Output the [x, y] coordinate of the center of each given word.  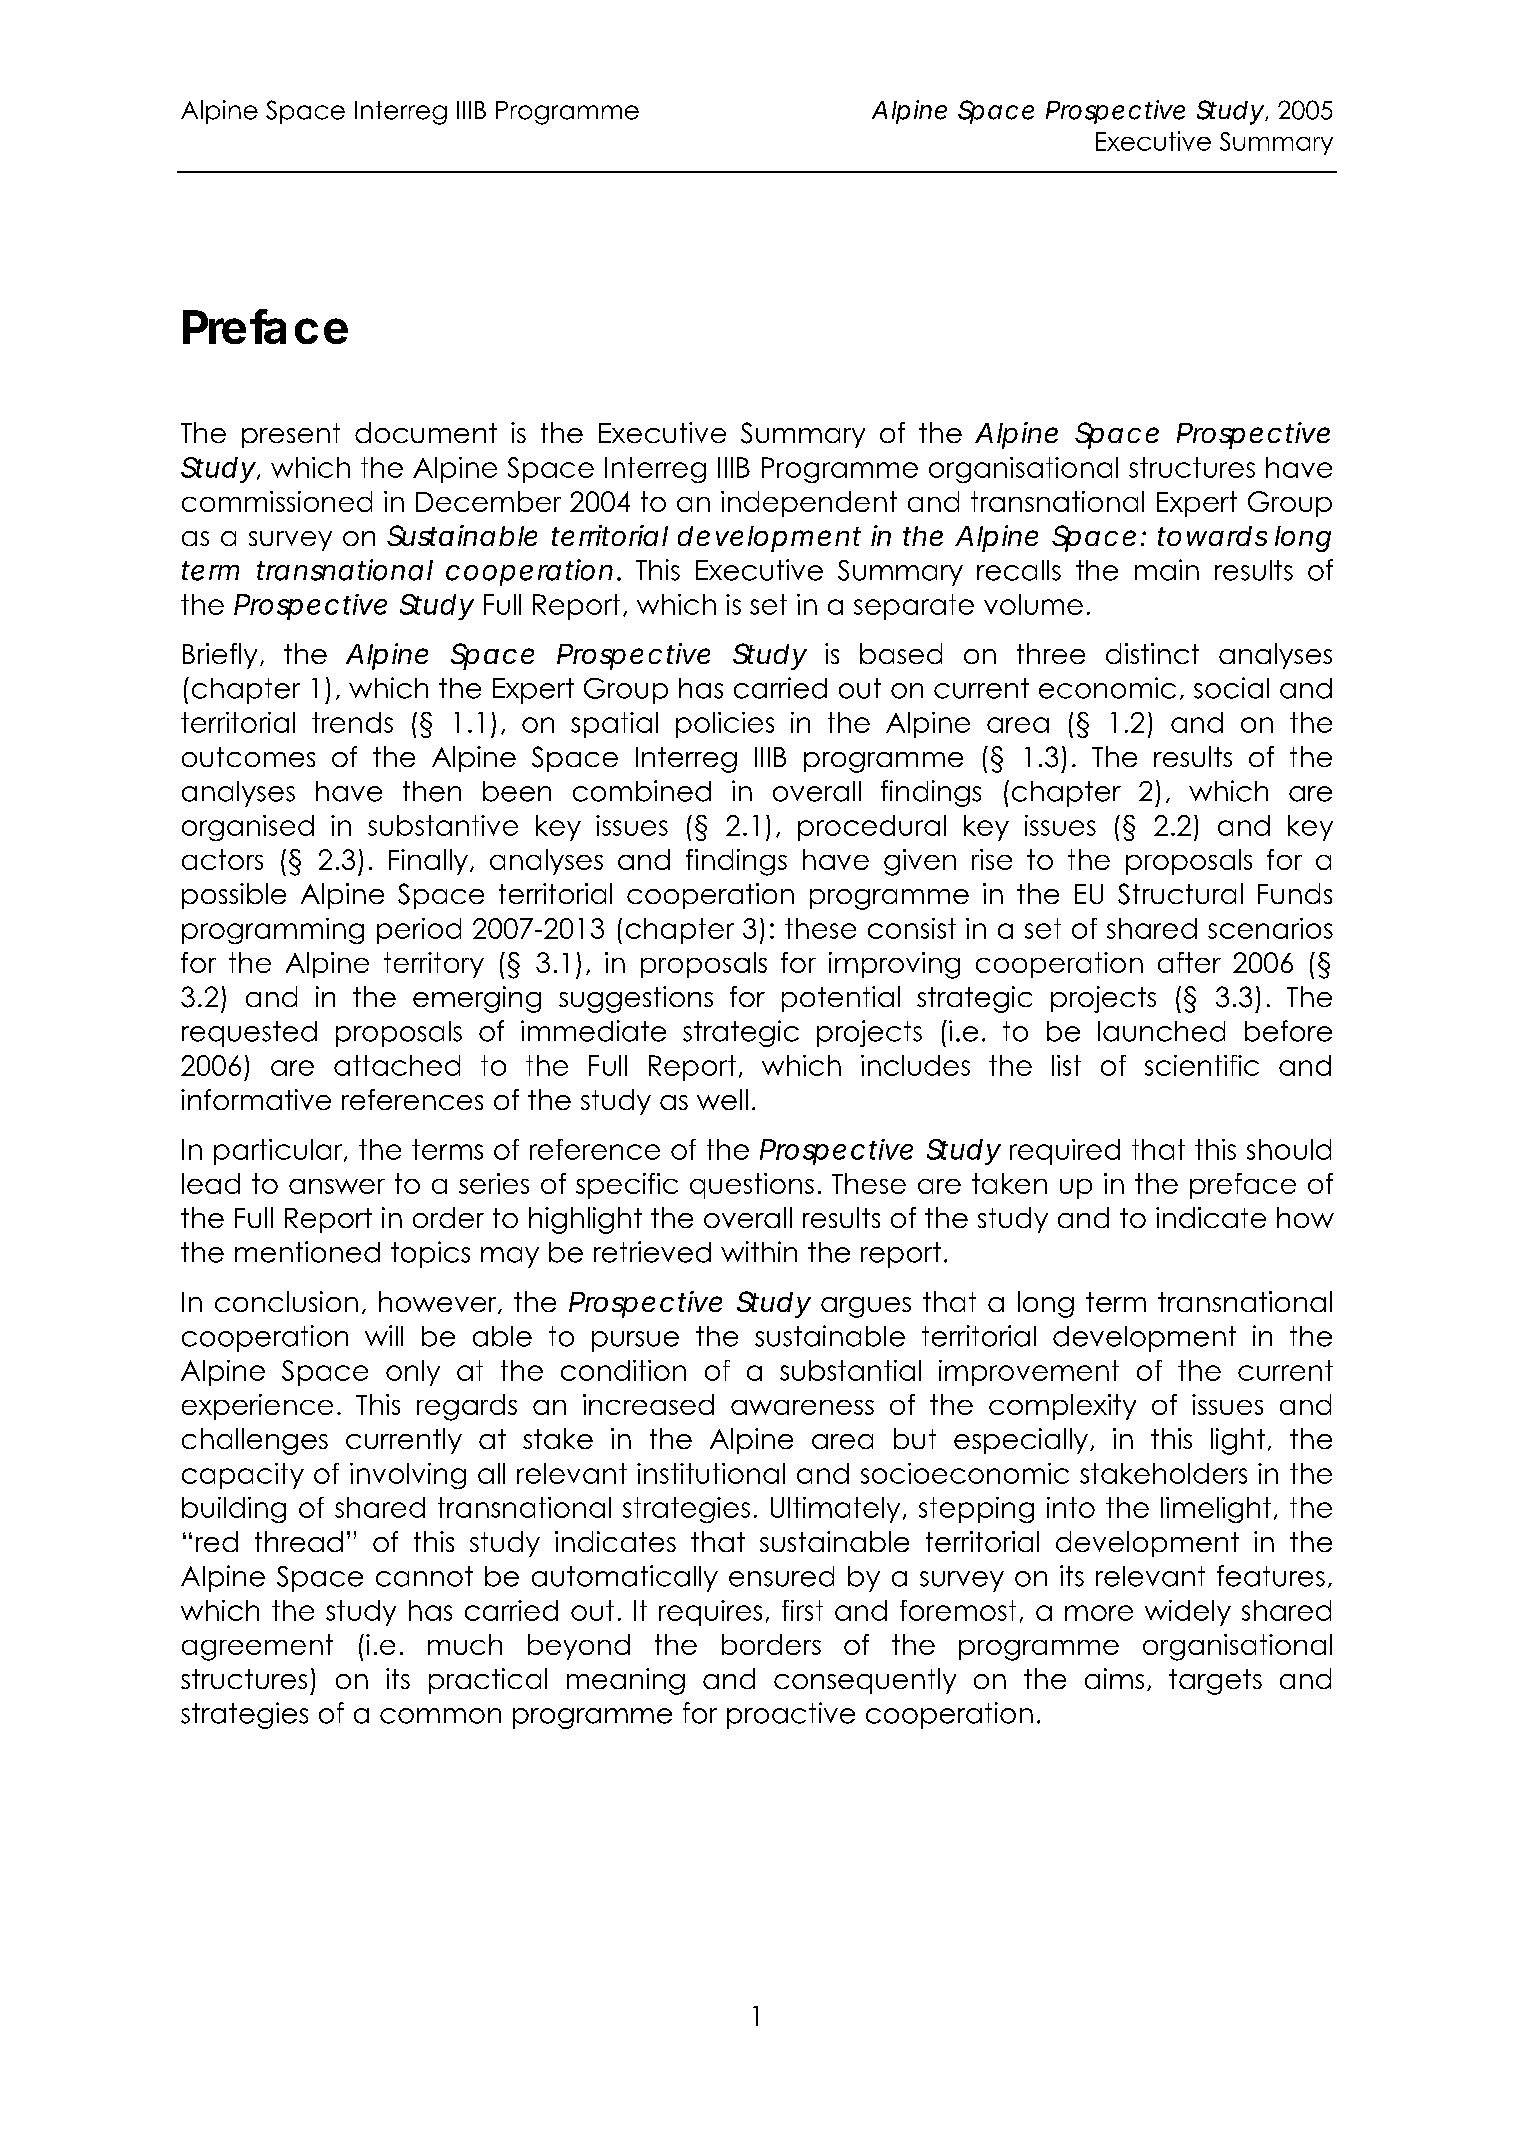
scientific [1202, 1065]
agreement [257, 1647]
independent [809, 504]
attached [397, 1065]
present [291, 435]
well [722, 1099]
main [1167, 570]
